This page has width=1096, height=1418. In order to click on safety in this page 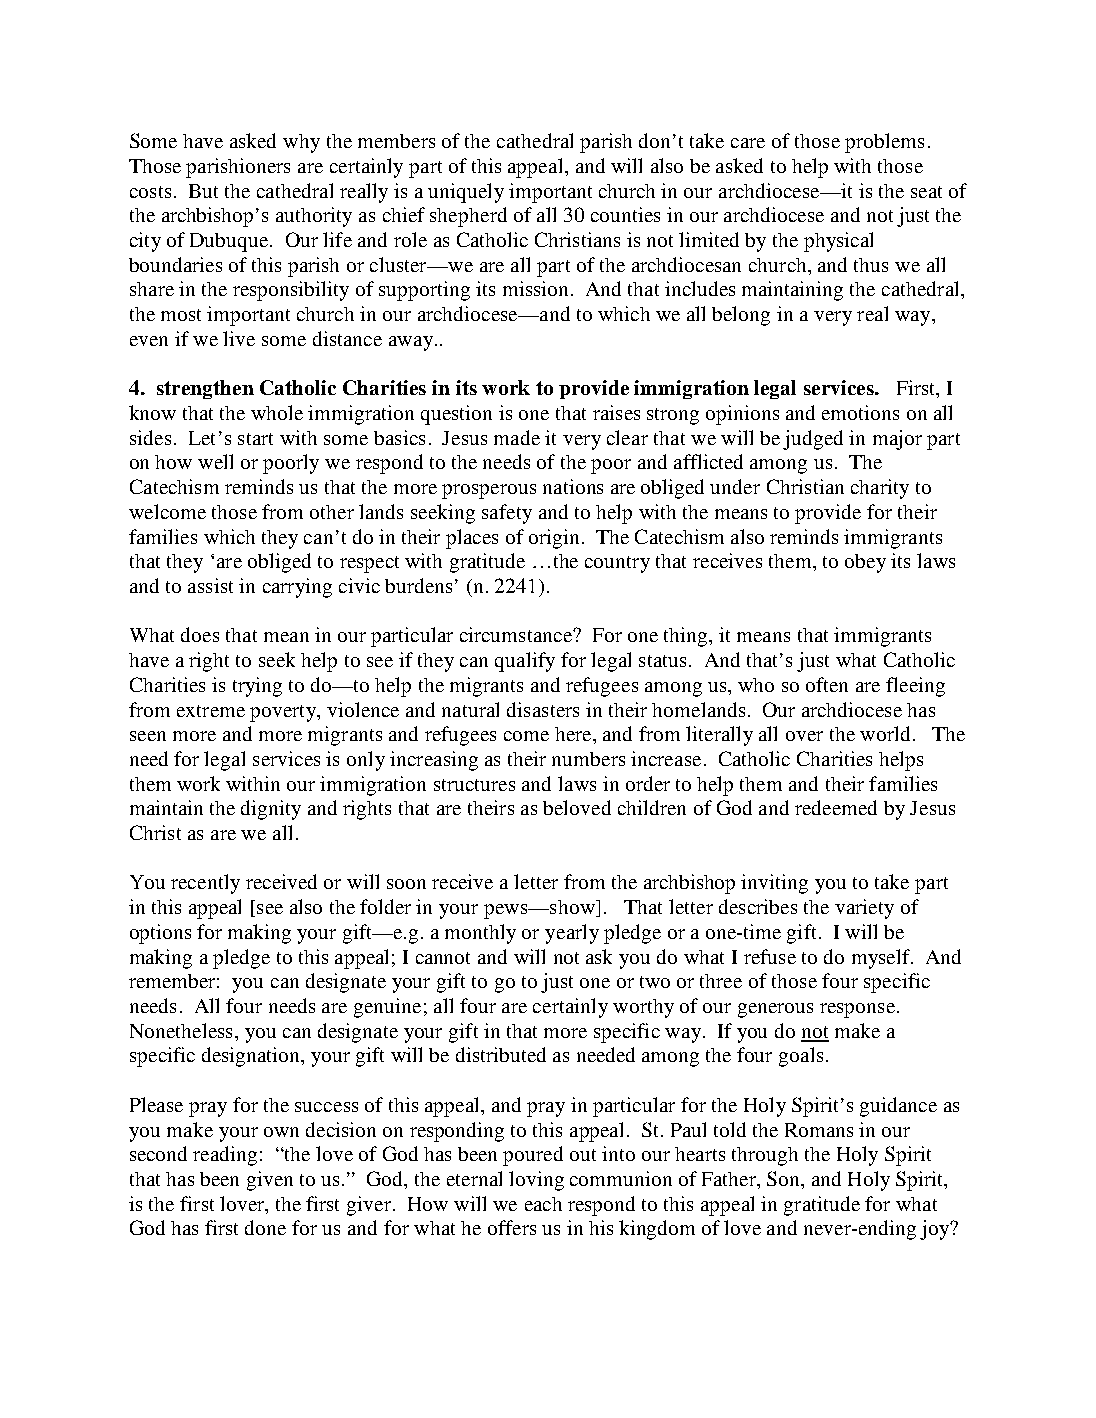, I will do `click(507, 514)`.
